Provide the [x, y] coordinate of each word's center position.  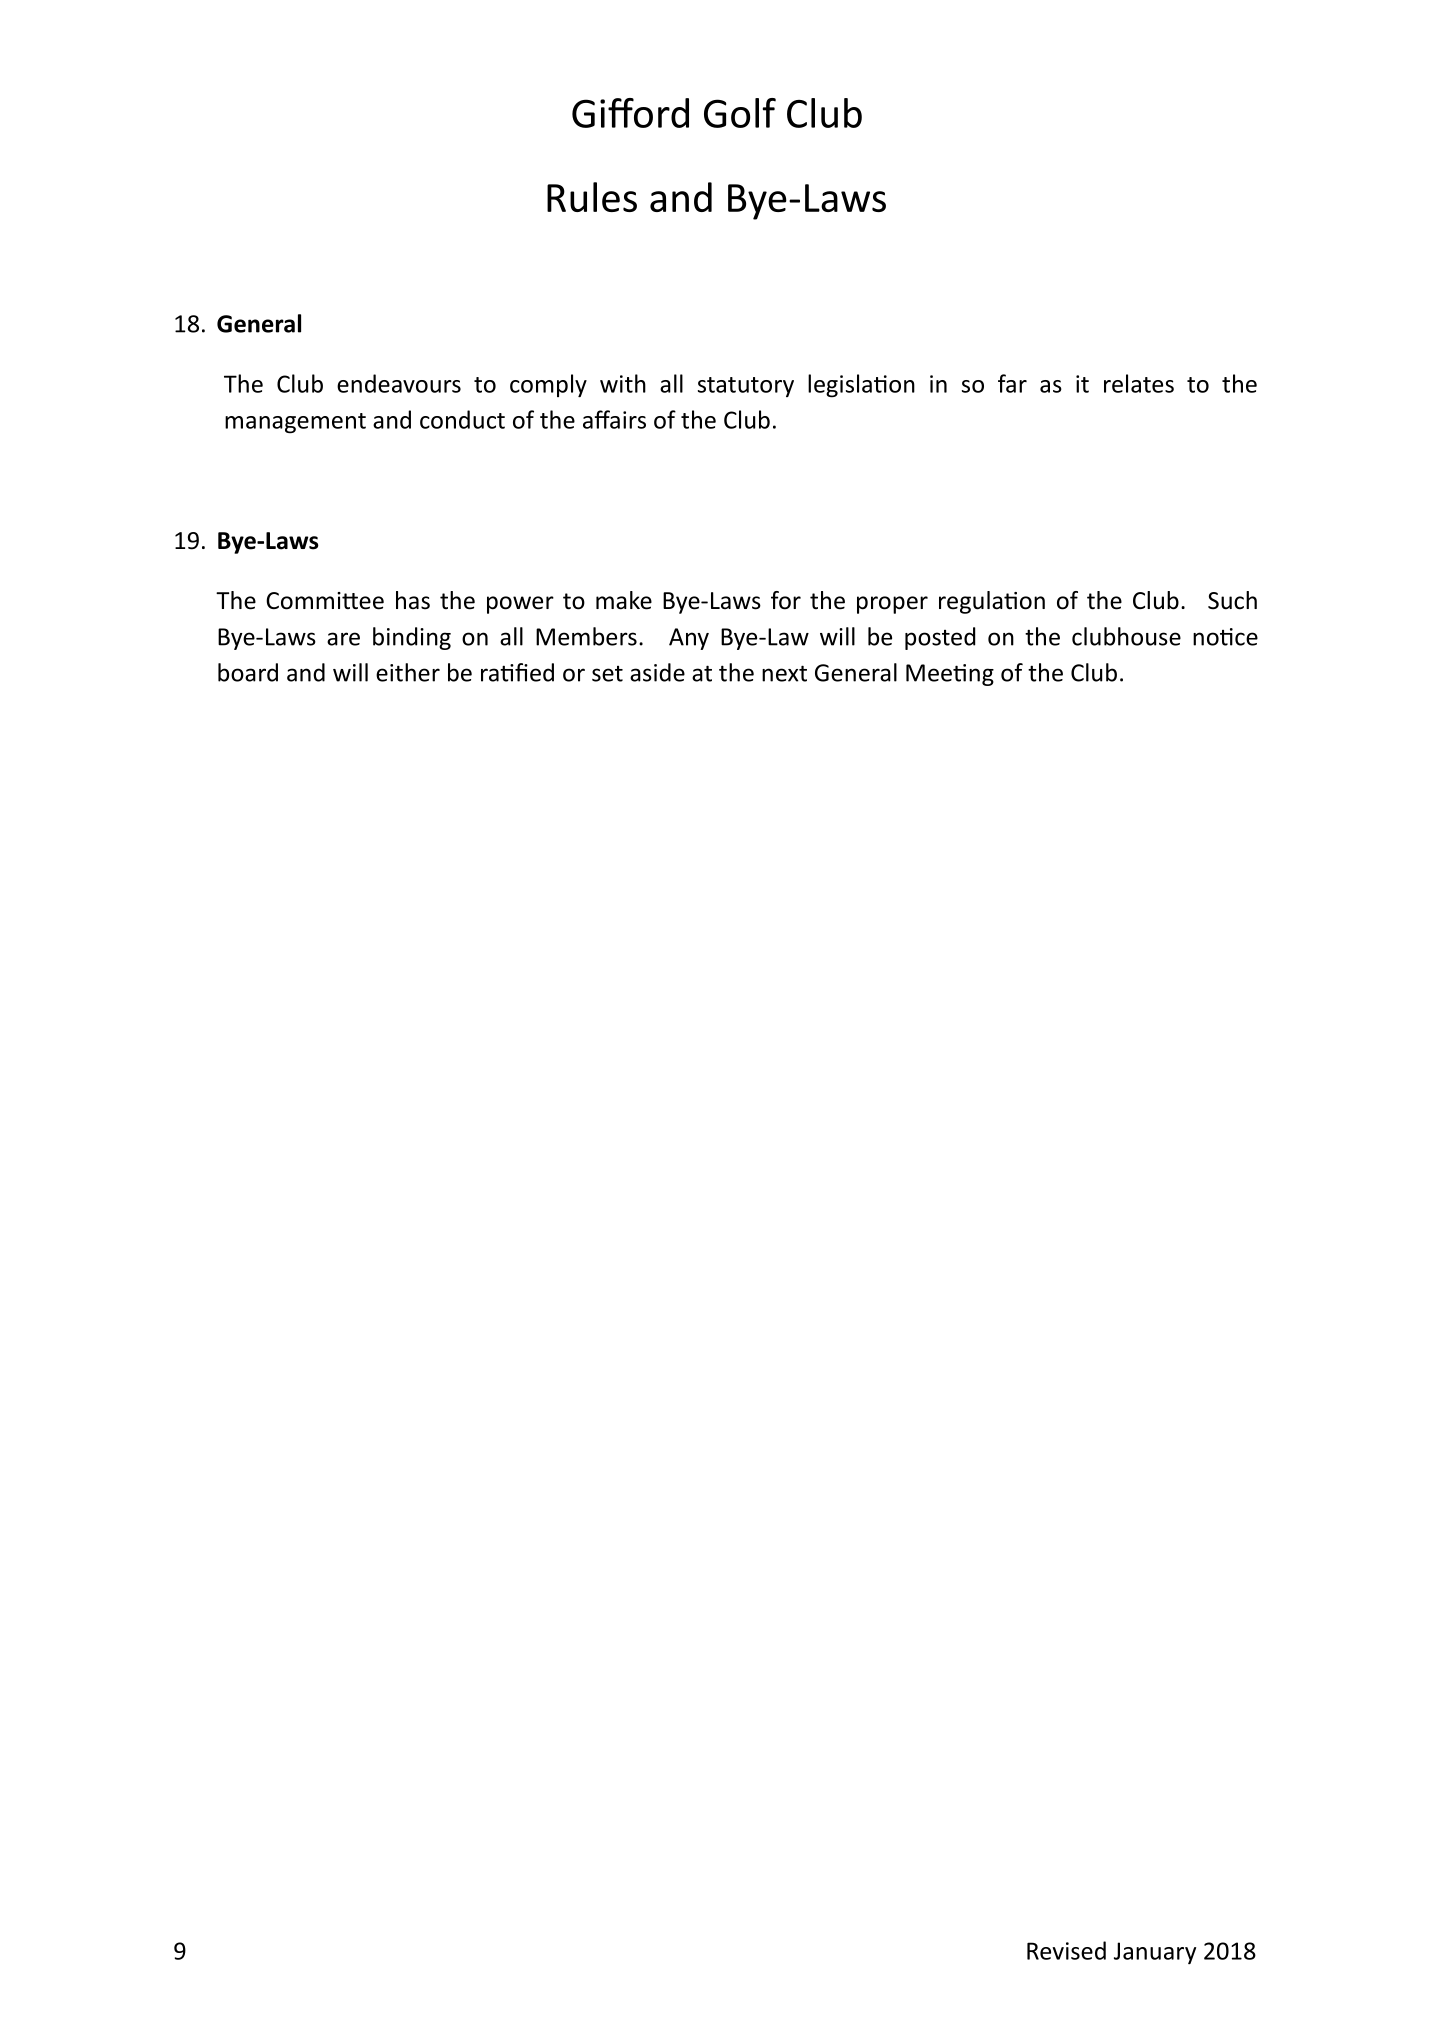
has [413, 600]
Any [689, 639]
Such [1232, 600]
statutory [746, 387]
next [784, 673]
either [408, 672]
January [1155, 1953]
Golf [740, 113]
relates [1139, 383]
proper [892, 605]
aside [657, 672]
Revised [1066, 1950]
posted [940, 638]
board [248, 672]
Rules [592, 197]
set [607, 674]
